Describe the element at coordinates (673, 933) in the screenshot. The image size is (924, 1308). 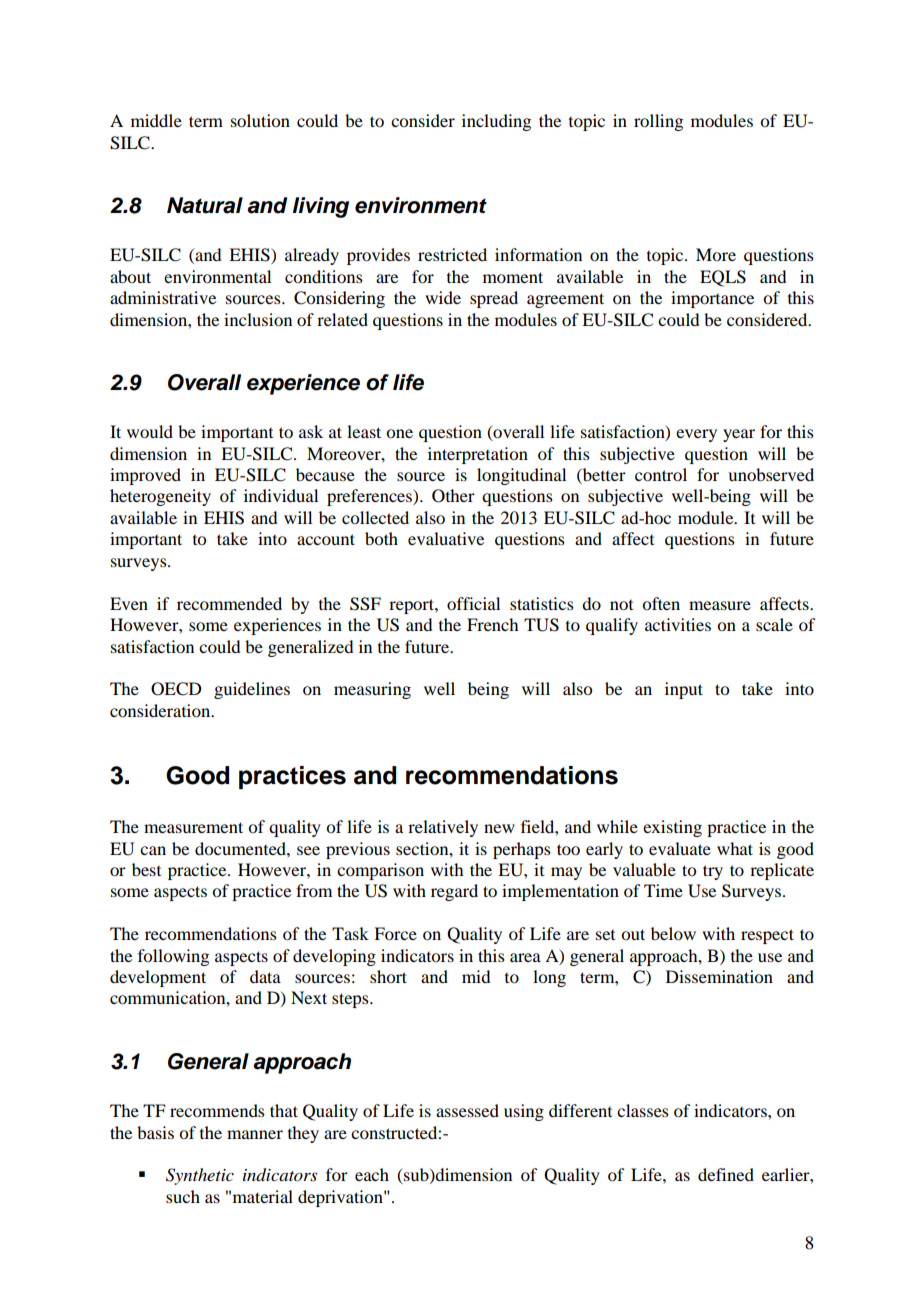
I see `below` at that location.
